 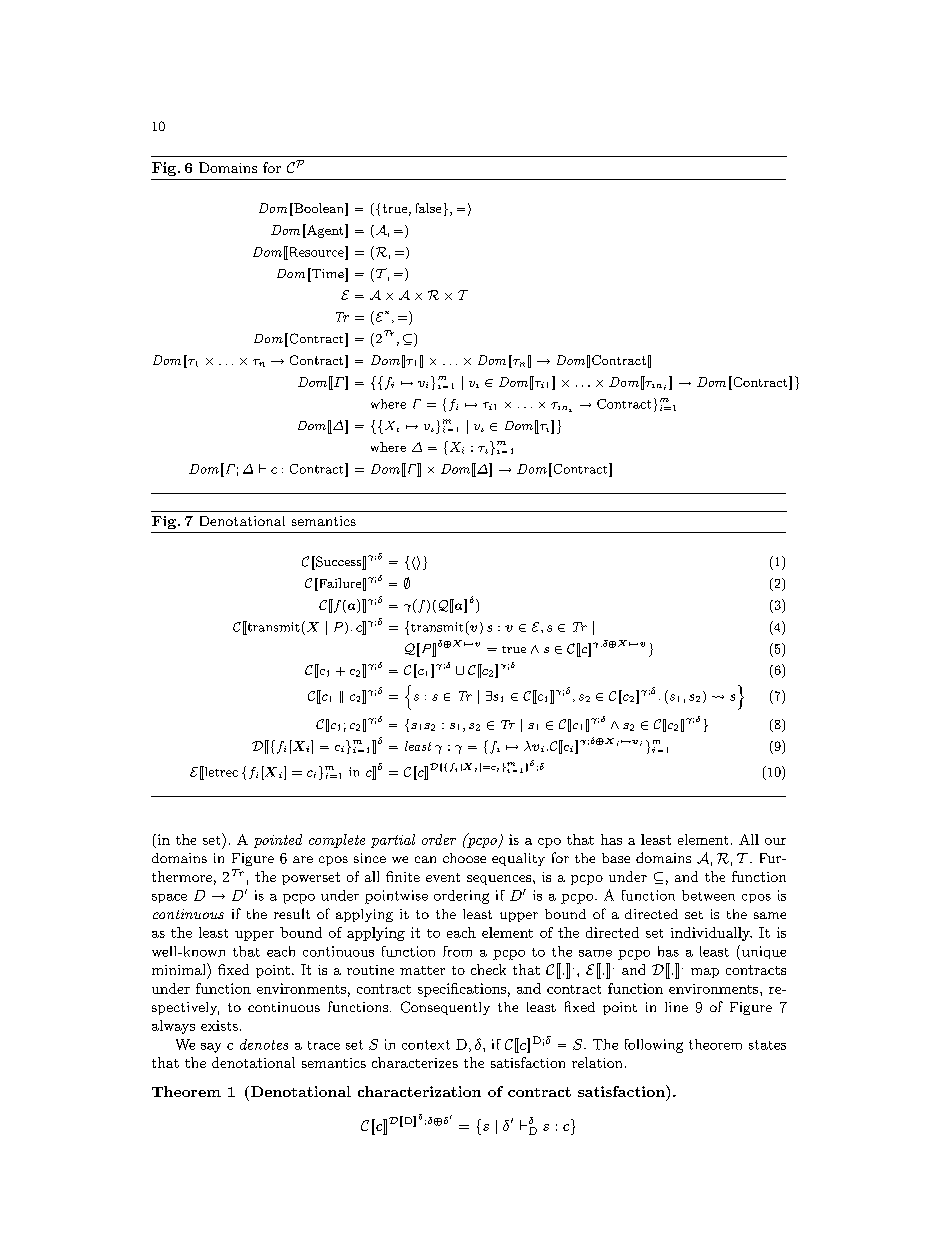 I want to click on complete, so click(x=337, y=841).
